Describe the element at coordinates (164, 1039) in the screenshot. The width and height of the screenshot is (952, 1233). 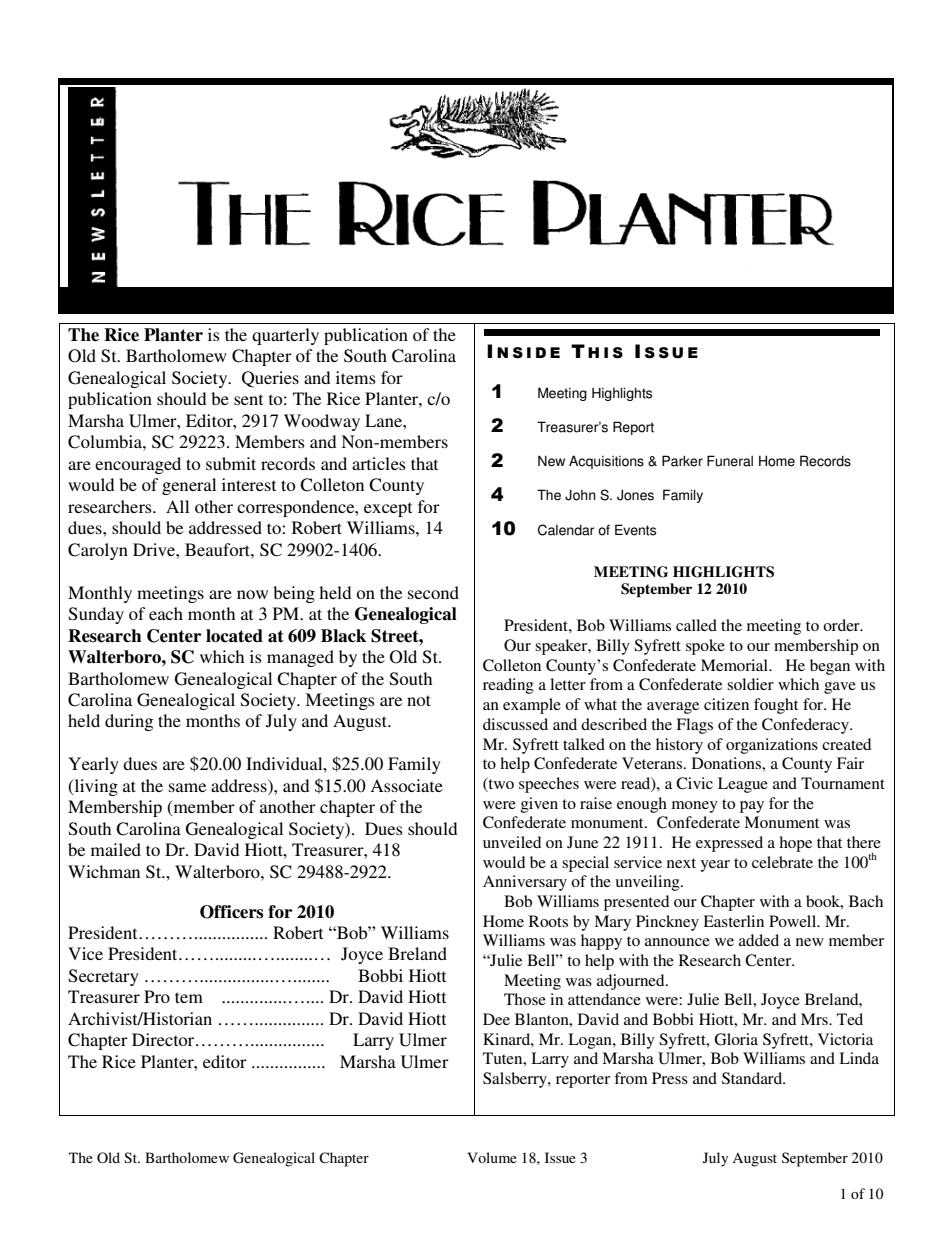
I see `Director` at that location.
